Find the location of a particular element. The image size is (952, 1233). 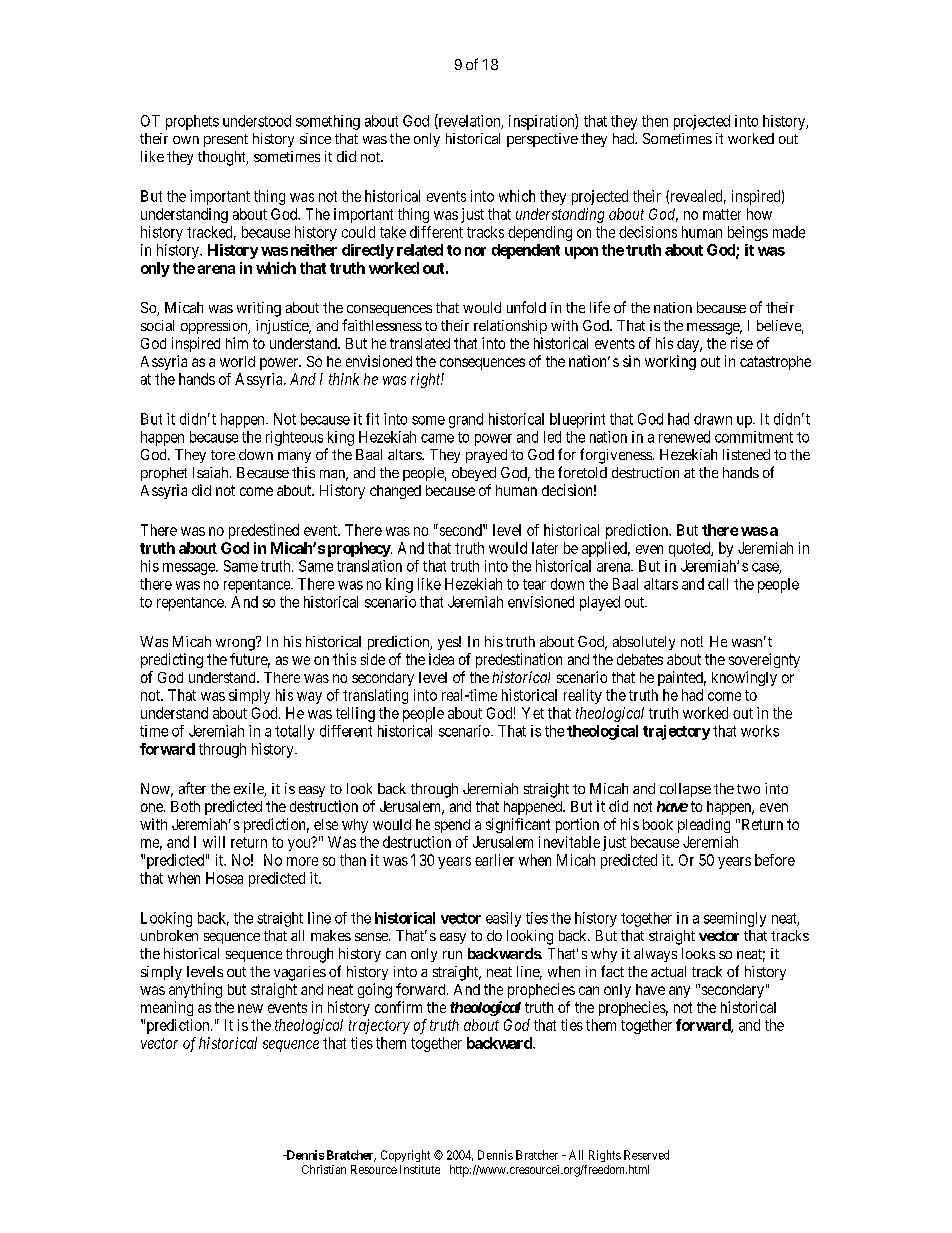

Reserved is located at coordinates (646, 1155).
